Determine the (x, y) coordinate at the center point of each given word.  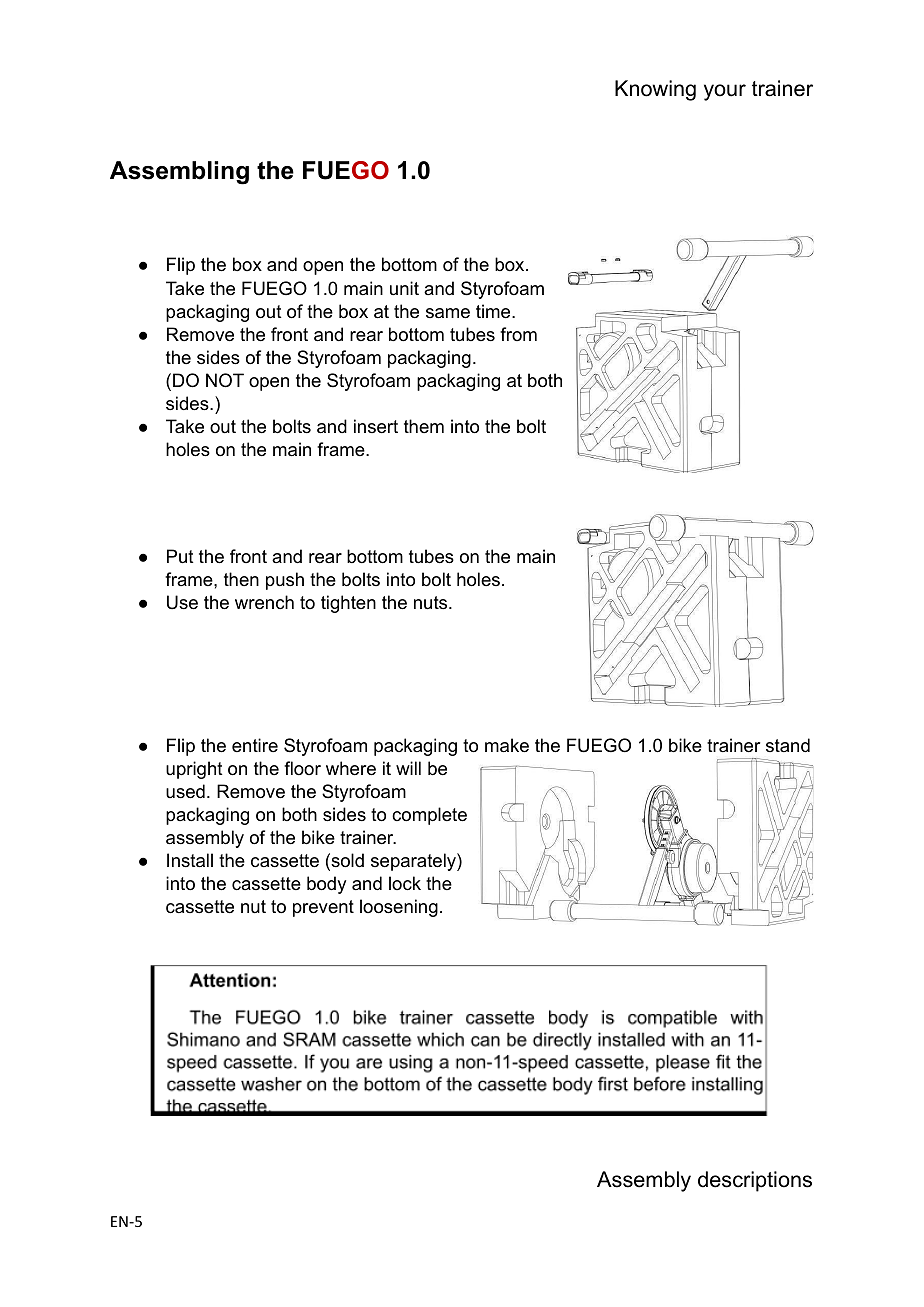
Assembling (179, 173)
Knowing (655, 90)
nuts (430, 603)
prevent (323, 908)
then (241, 579)
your (725, 92)
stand (788, 745)
